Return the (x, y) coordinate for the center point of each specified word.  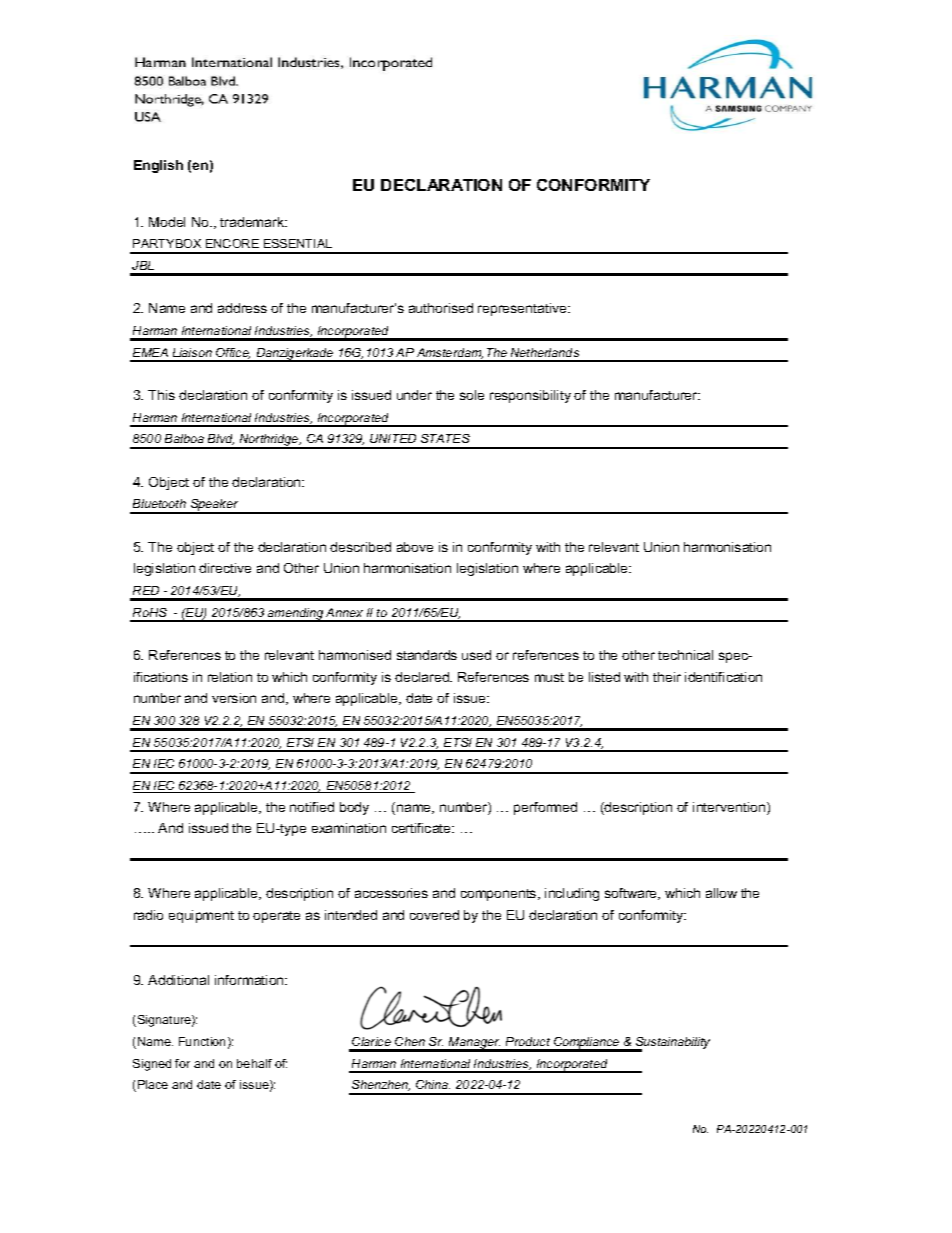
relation (230, 677)
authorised (441, 308)
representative (523, 309)
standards (427, 655)
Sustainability (672, 1044)
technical (685, 655)
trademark (253, 222)
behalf (254, 1063)
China (433, 1084)
